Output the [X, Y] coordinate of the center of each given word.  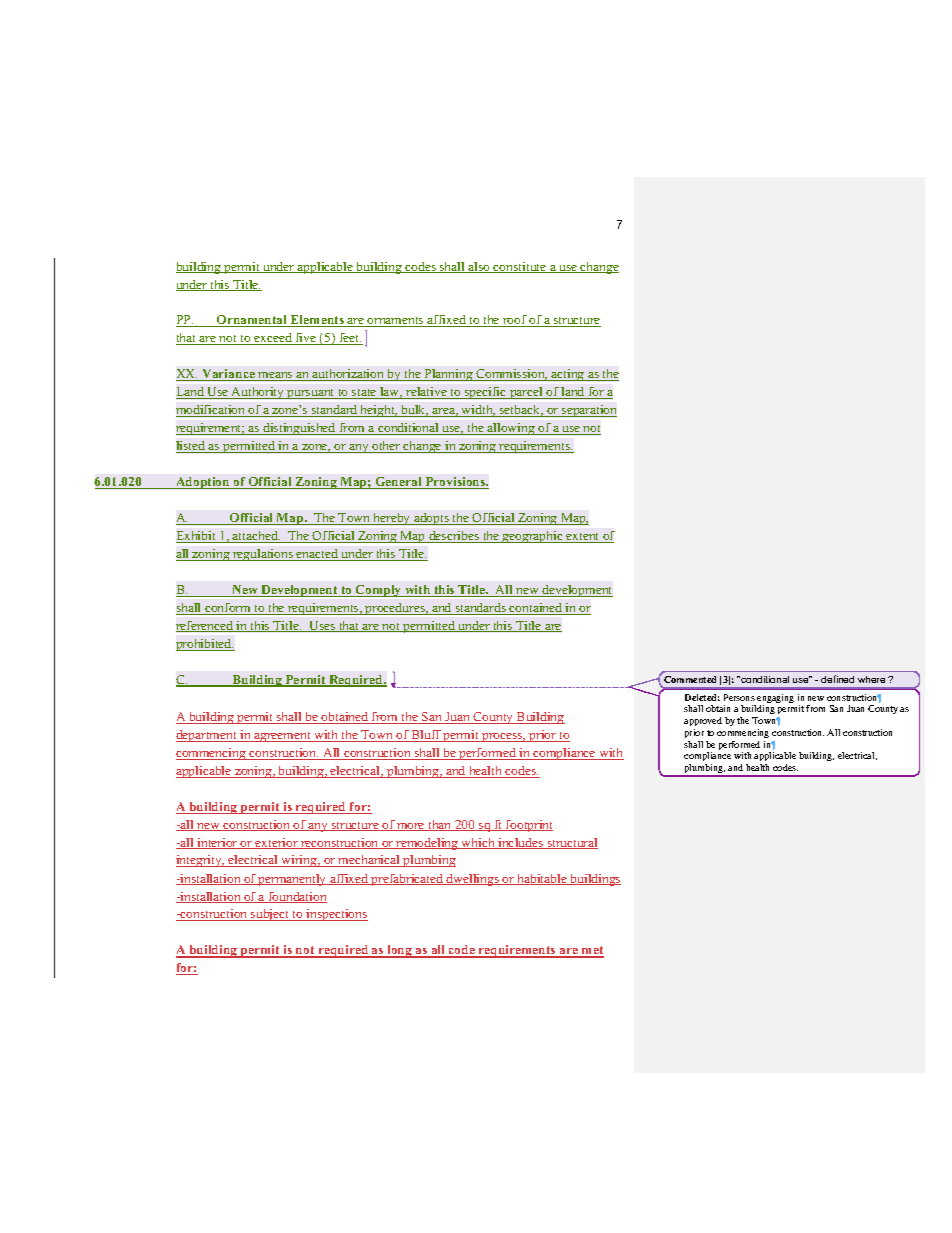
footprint [528, 826]
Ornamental [252, 321]
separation [588, 411]
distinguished [299, 429]
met [592, 951]
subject [270, 915]
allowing [511, 429]
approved [703, 721]
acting [568, 375]
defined [837, 679]
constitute [520, 267]
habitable [542, 879]
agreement [282, 737]
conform [228, 609]
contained [536, 609]
